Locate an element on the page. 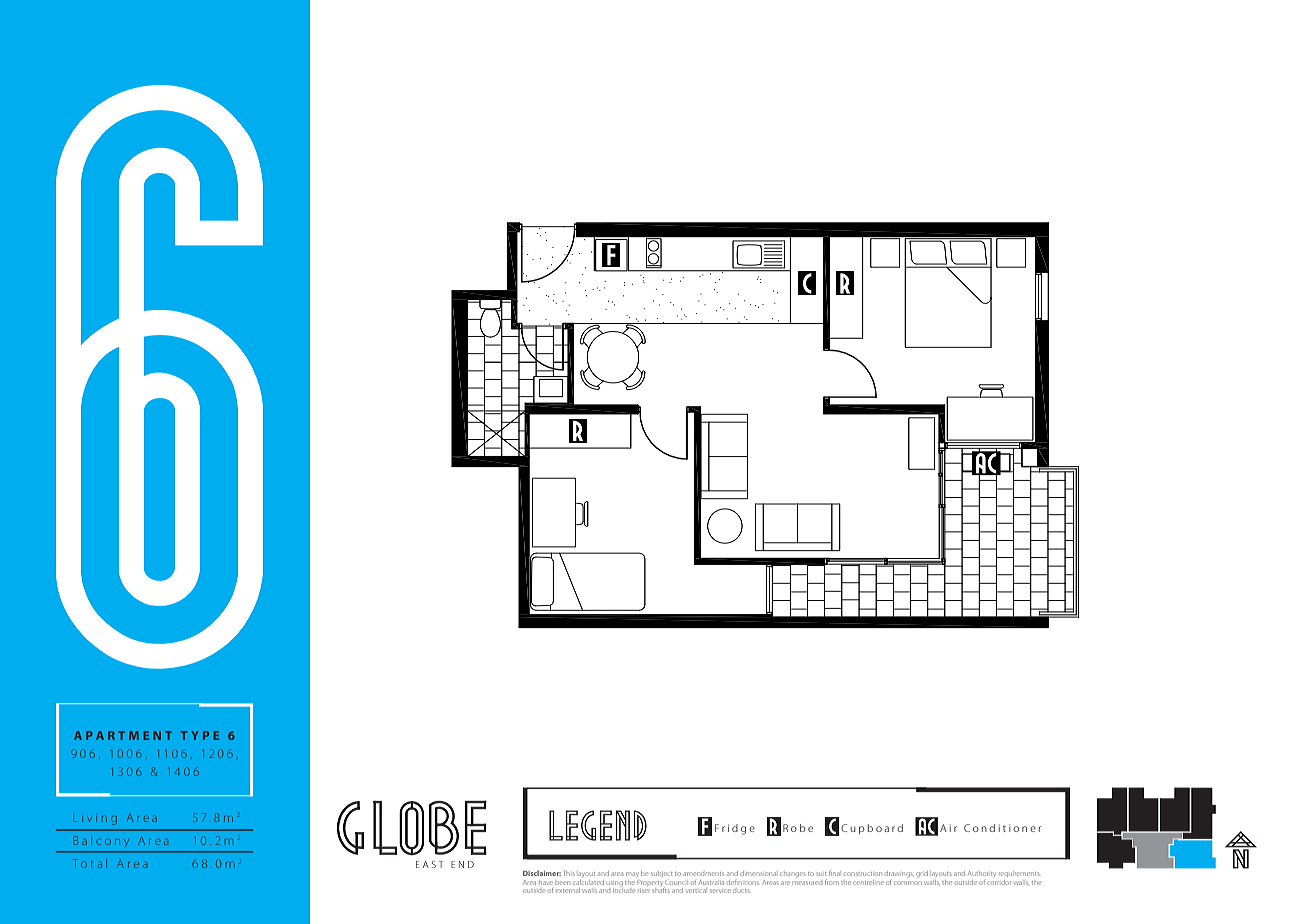 This page has width=1308, height=924. include is located at coordinates (624, 889).
